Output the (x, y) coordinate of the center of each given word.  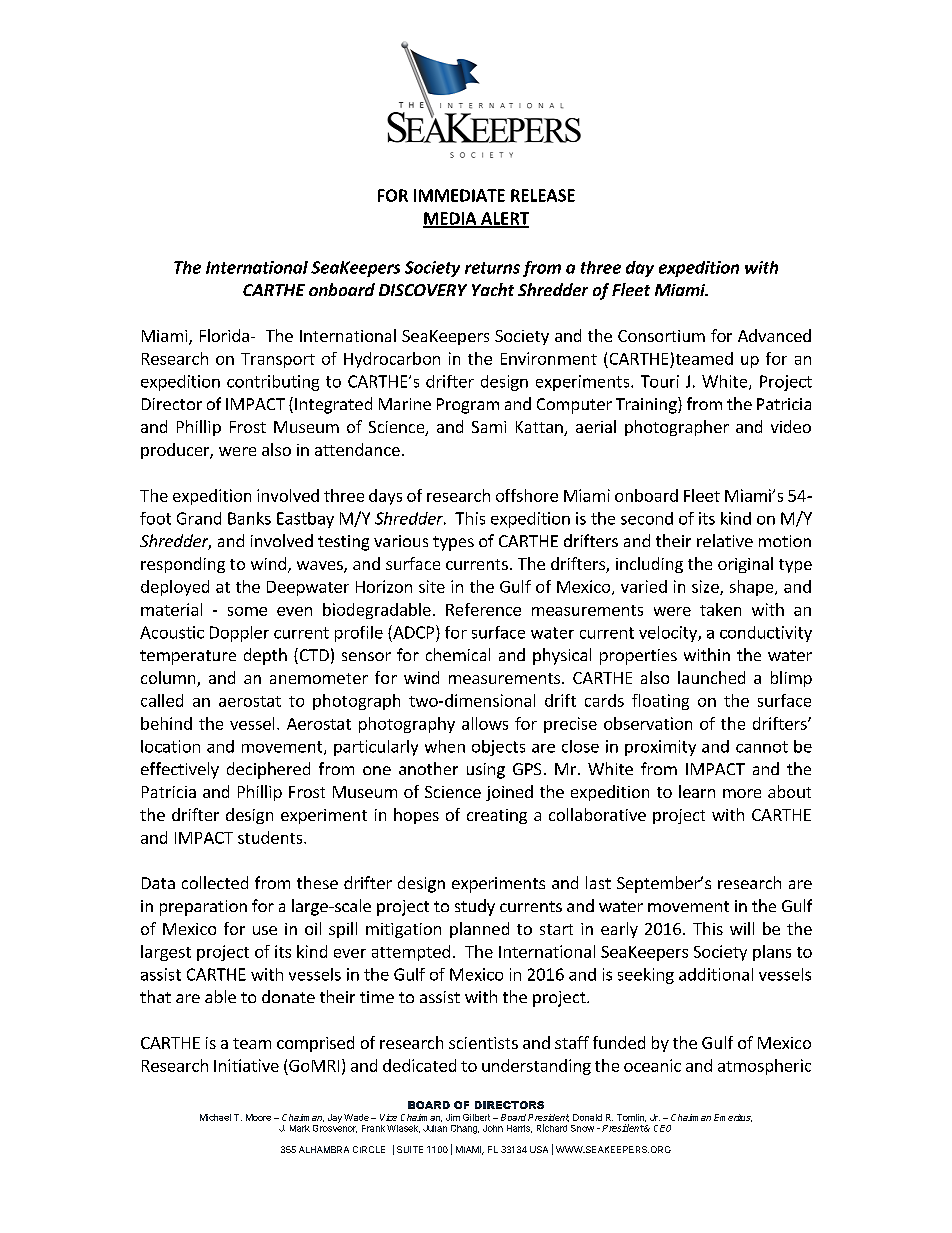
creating (497, 816)
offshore (527, 495)
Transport (278, 360)
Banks (249, 518)
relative (725, 540)
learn (697, 791)
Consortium (661, 336)
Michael (215, 1117)
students (271, 837)
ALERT (504, 219)
